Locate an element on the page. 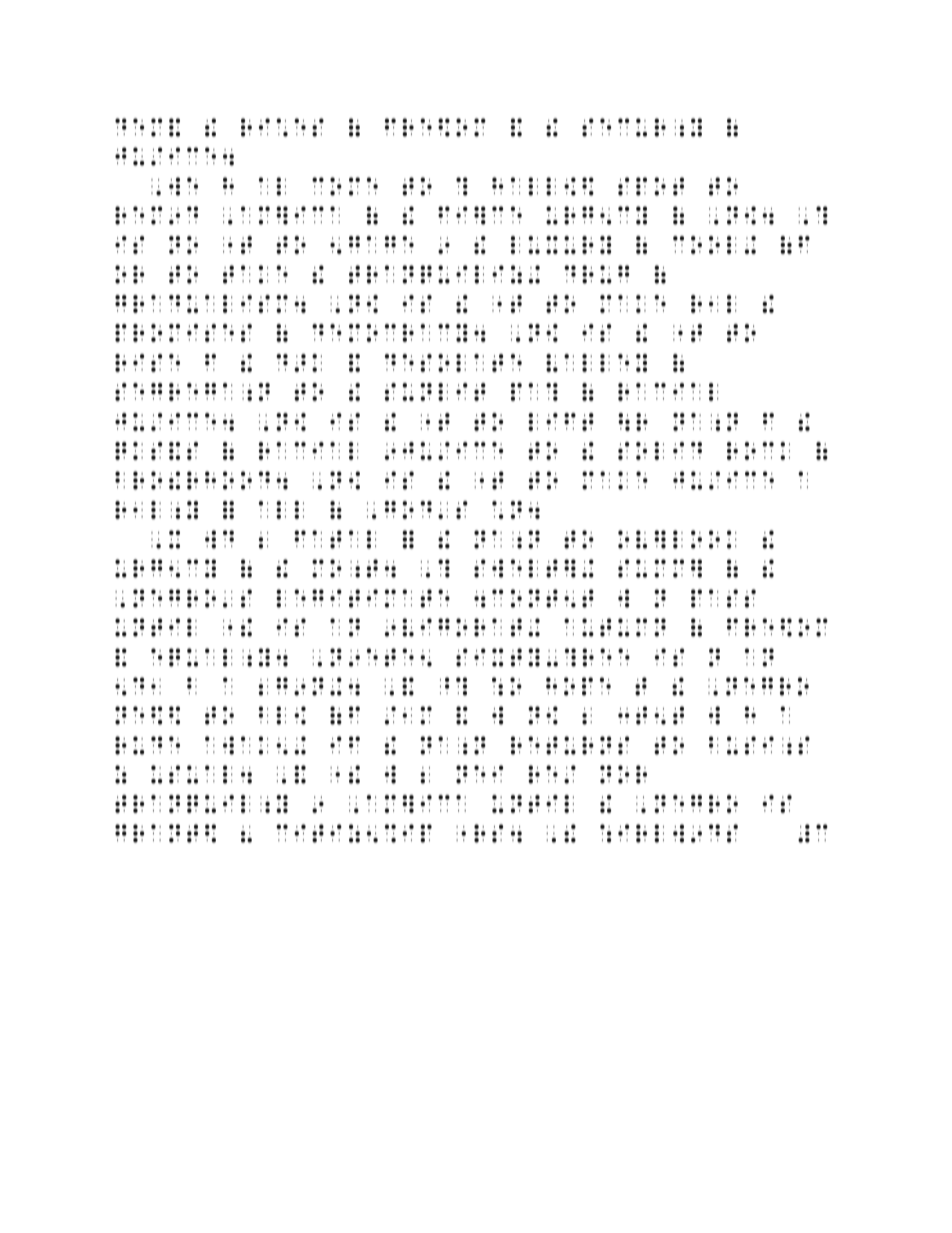  NEI is located at coordinates (480, 774).
